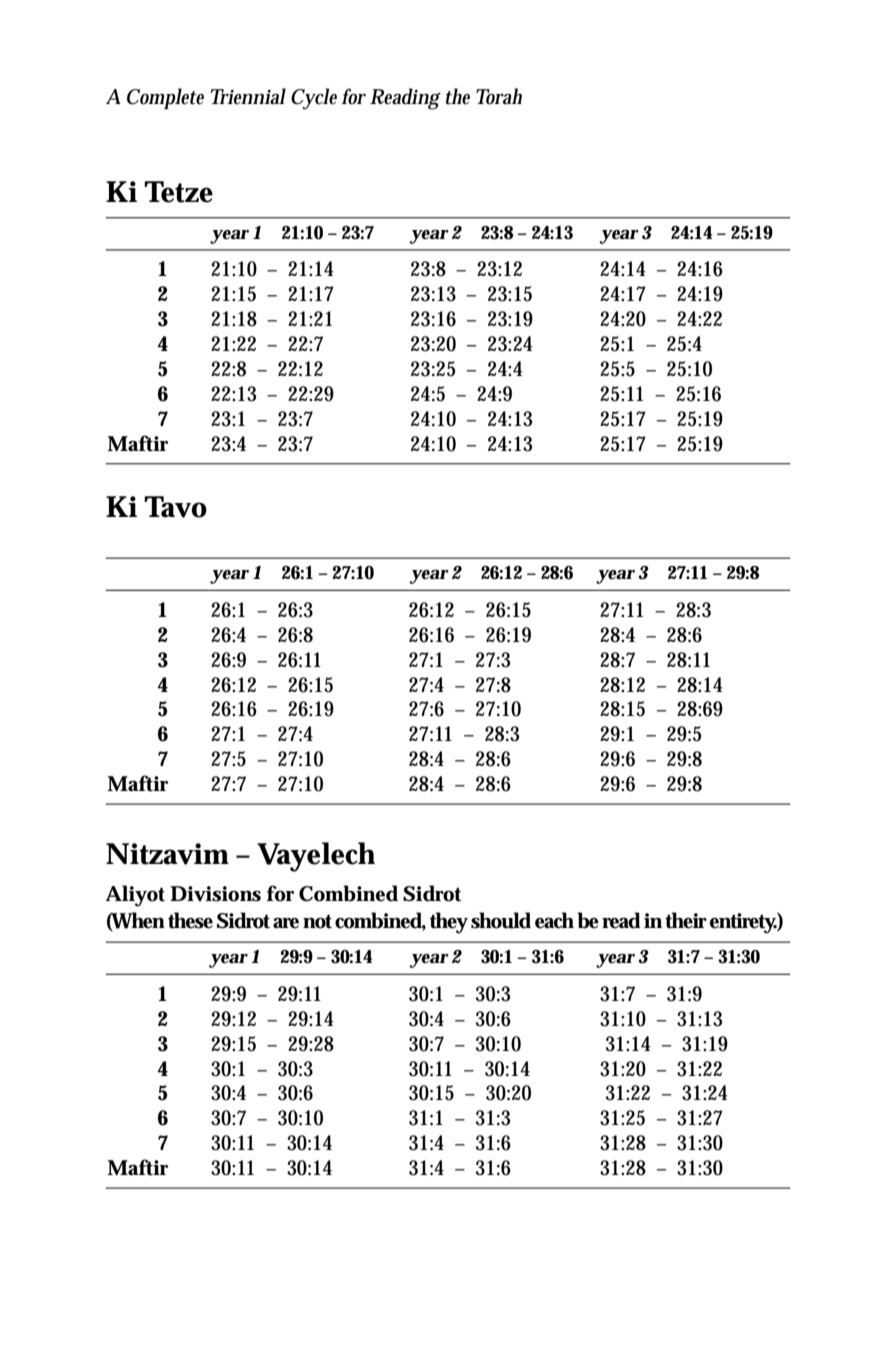 Image resolution: width=896 pixels, height=1345 pixels. I want to click on Torah, so click(499, 96).
